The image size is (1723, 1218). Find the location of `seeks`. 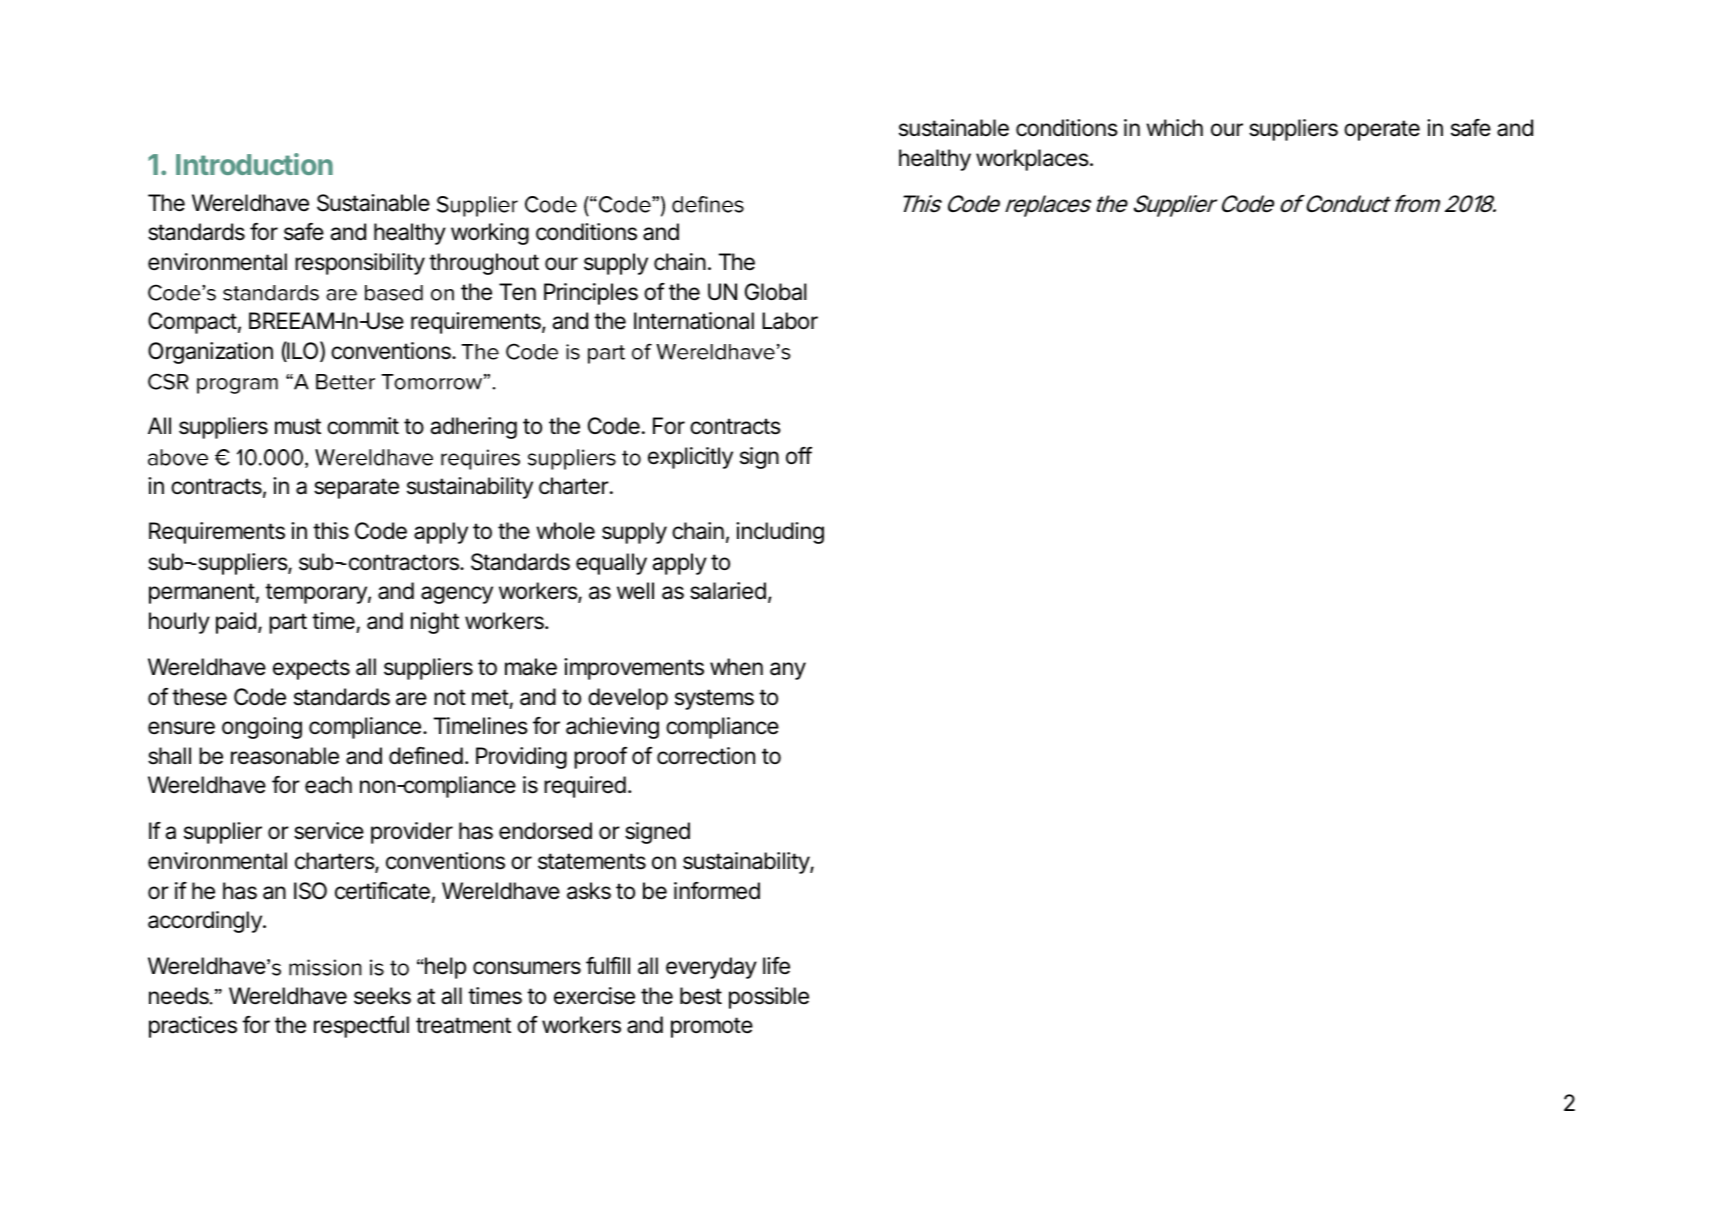

seeks is located at coordinates (382, 996).
